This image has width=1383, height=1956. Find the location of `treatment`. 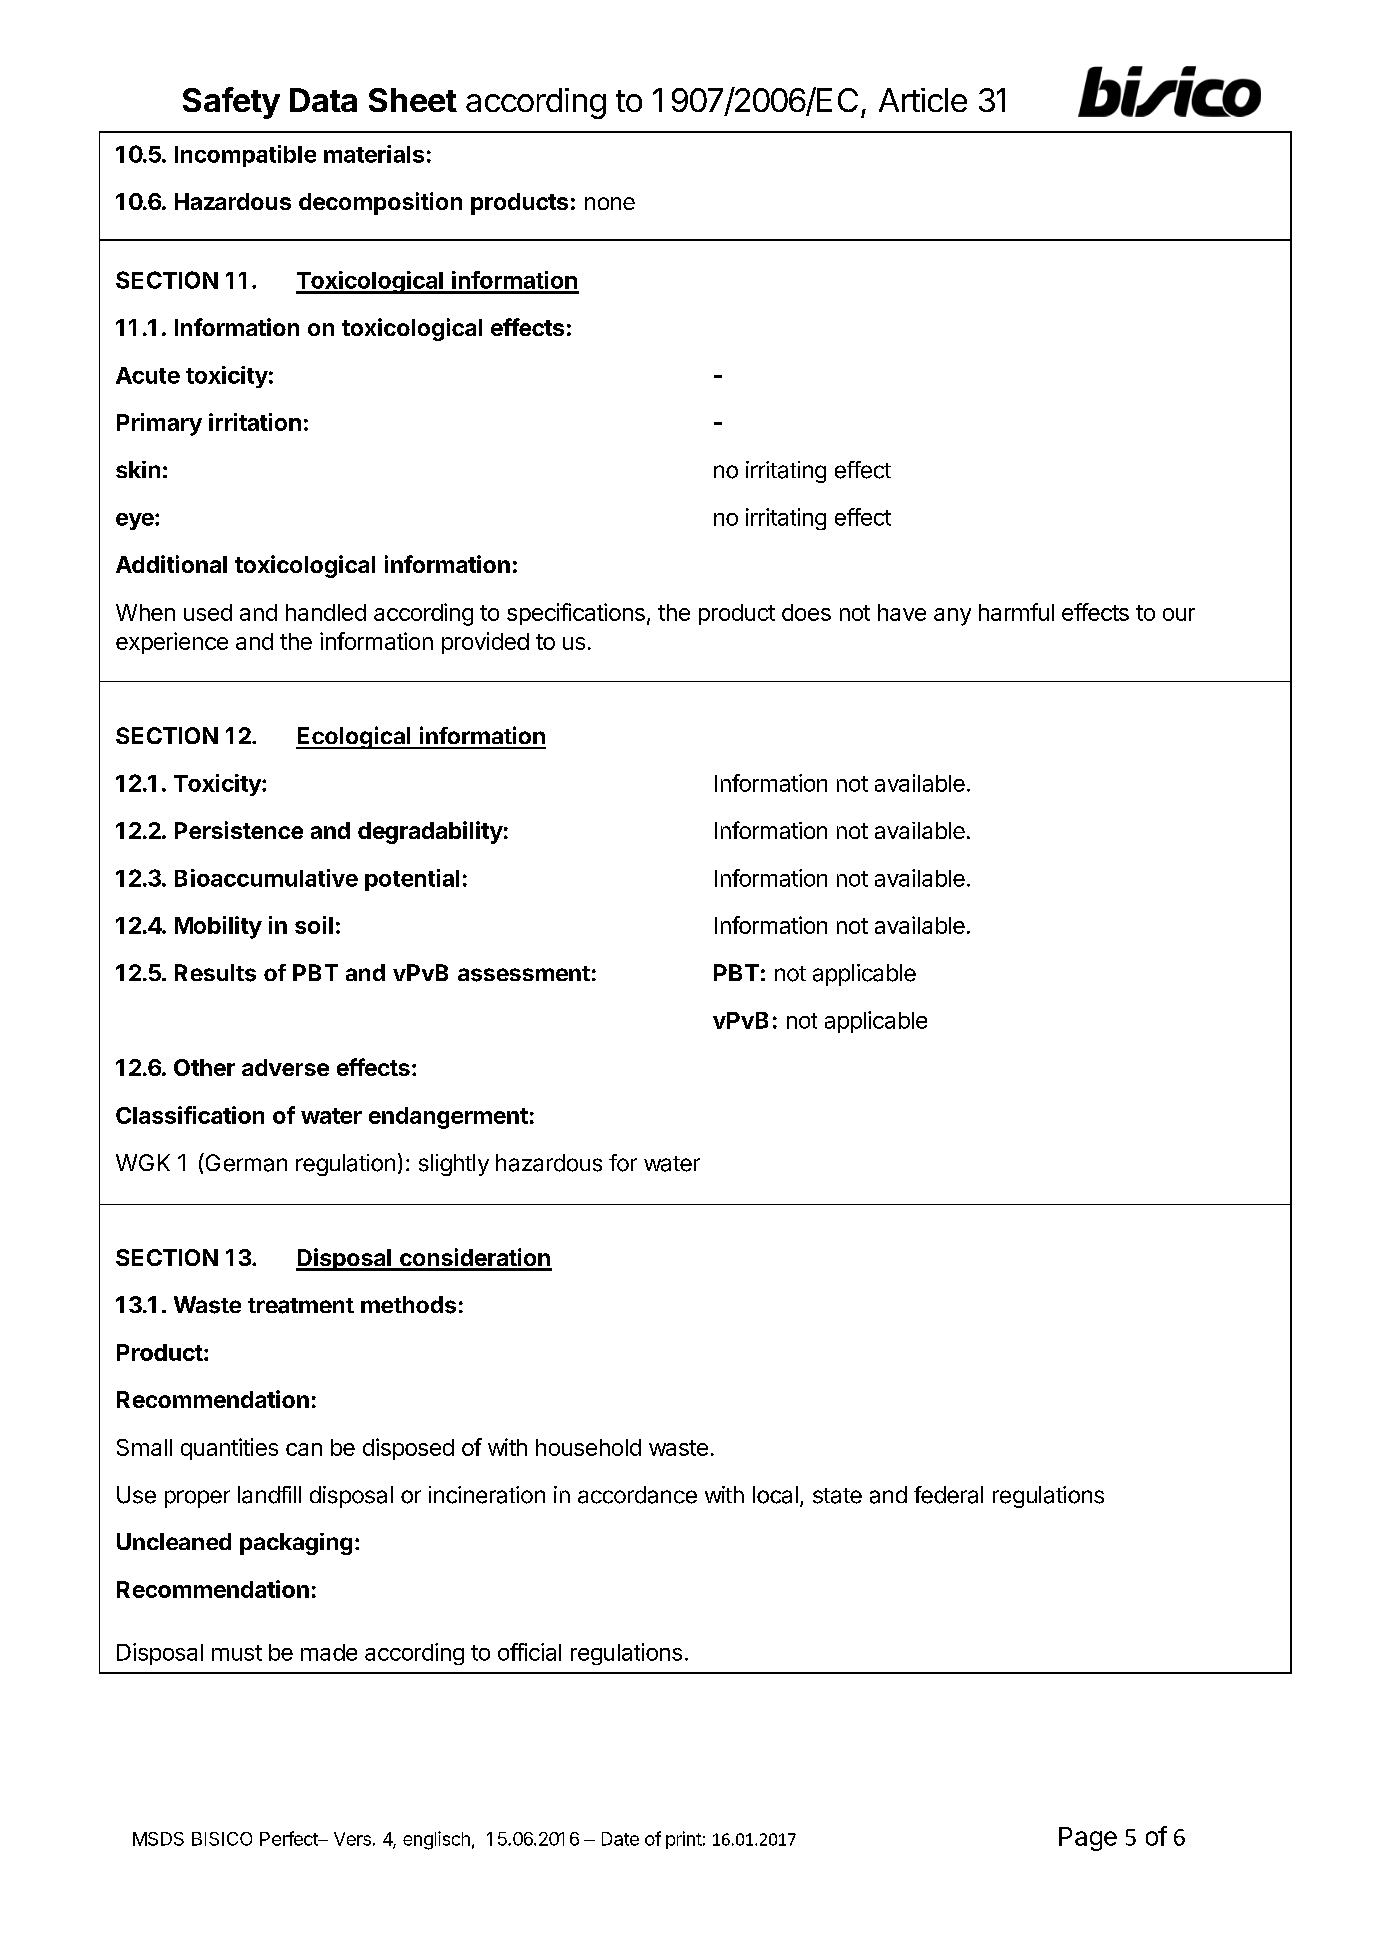

treatment is located at coordinates (301, 1306).
